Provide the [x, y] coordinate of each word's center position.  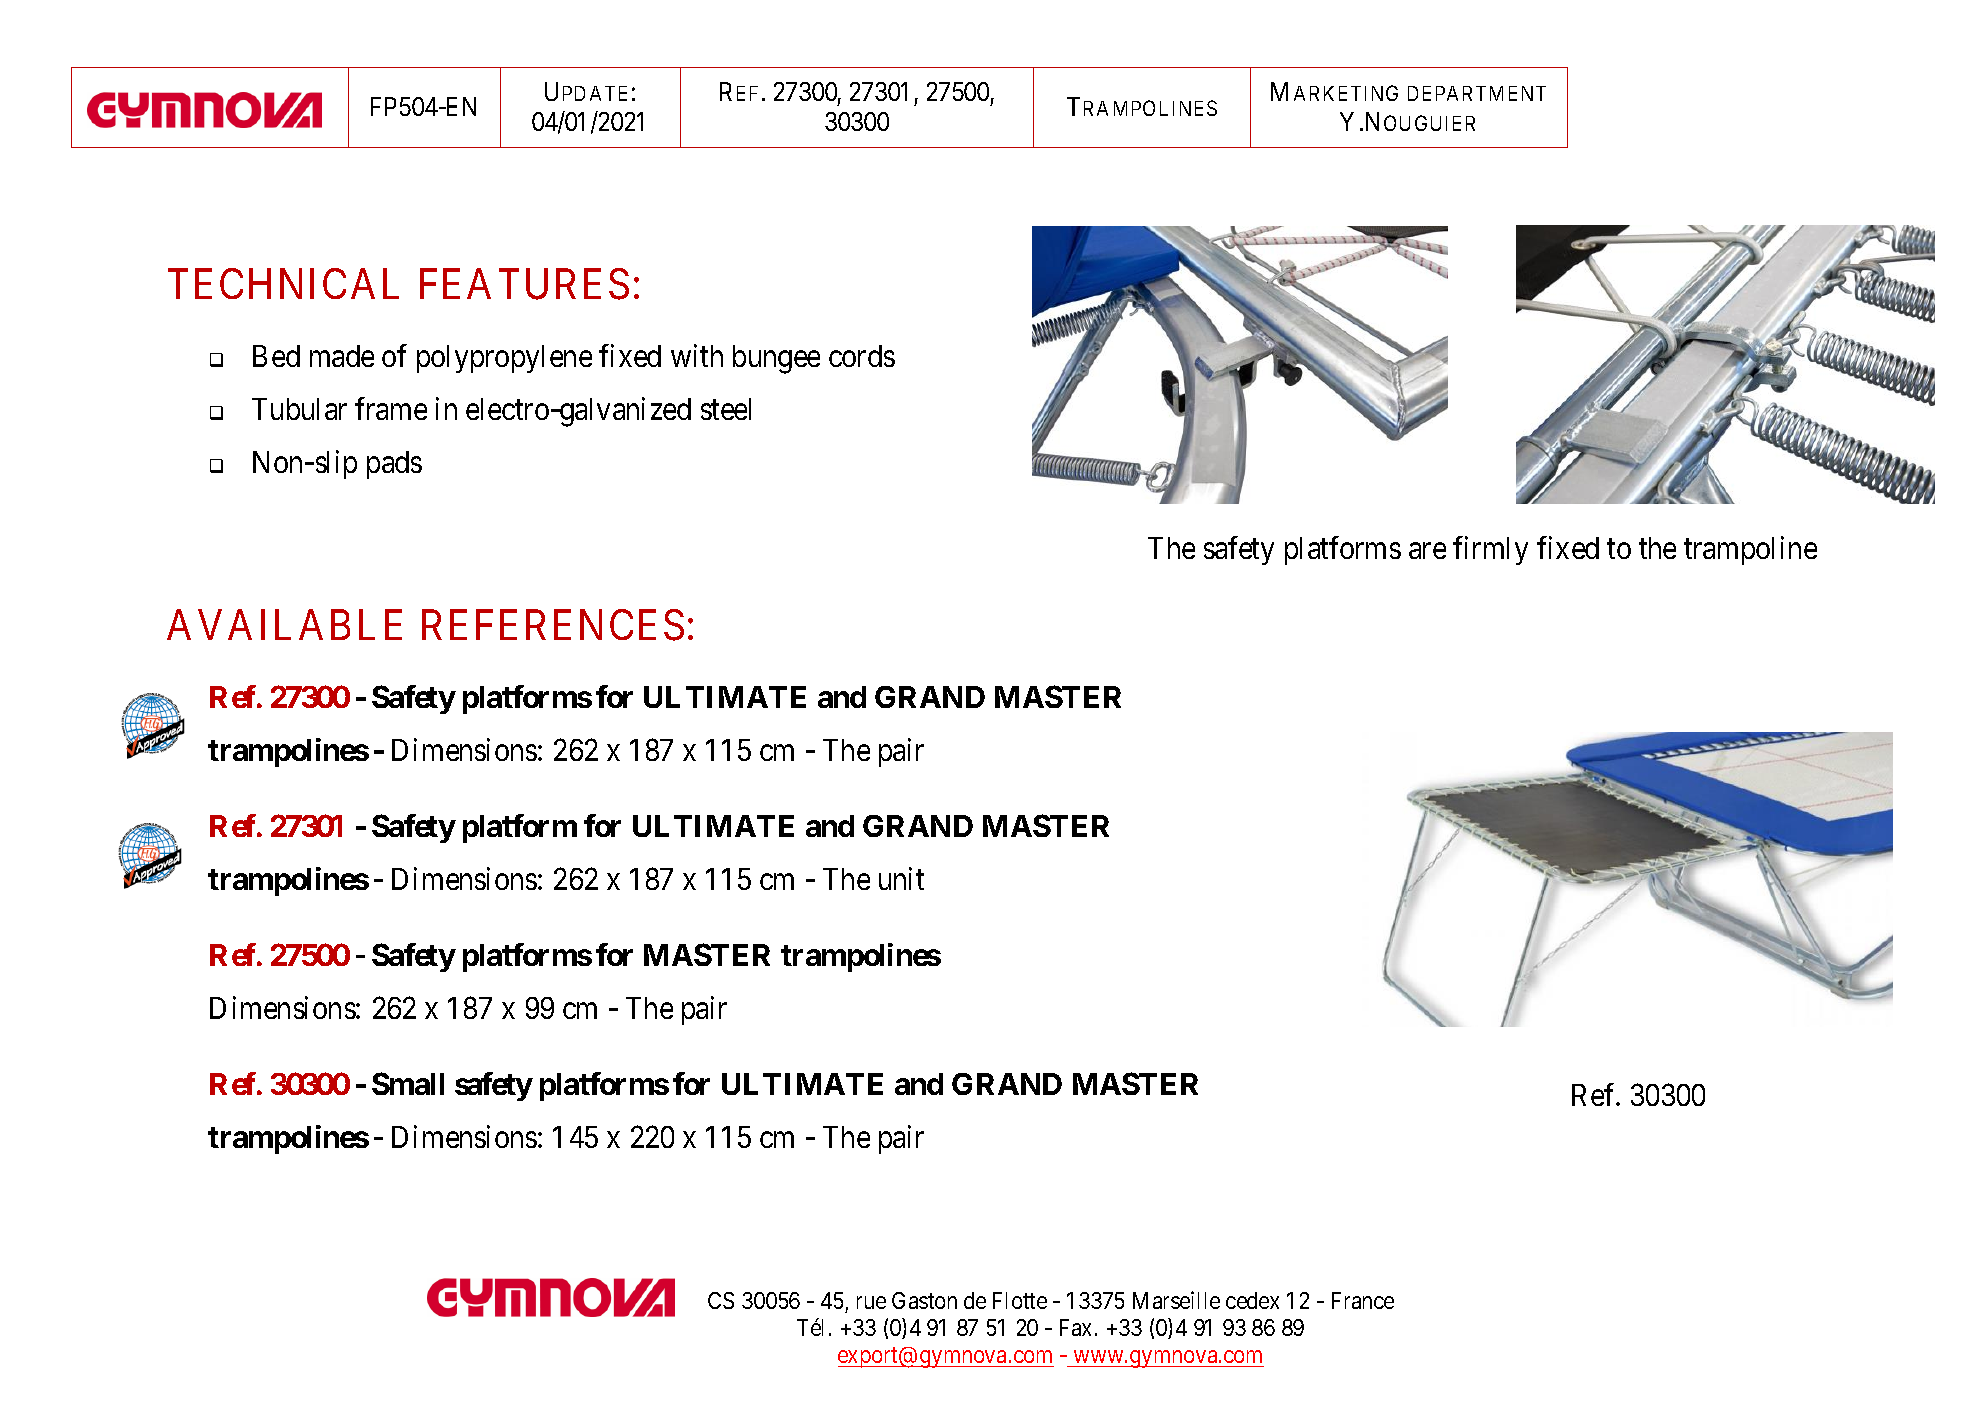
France [1363, 1300]
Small [408, 1083]
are [1427, 551]
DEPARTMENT [1477, 93]
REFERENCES [553, 625]
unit [901, 878]
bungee [776, 359]
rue [871, 1302]
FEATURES [524, 284]
